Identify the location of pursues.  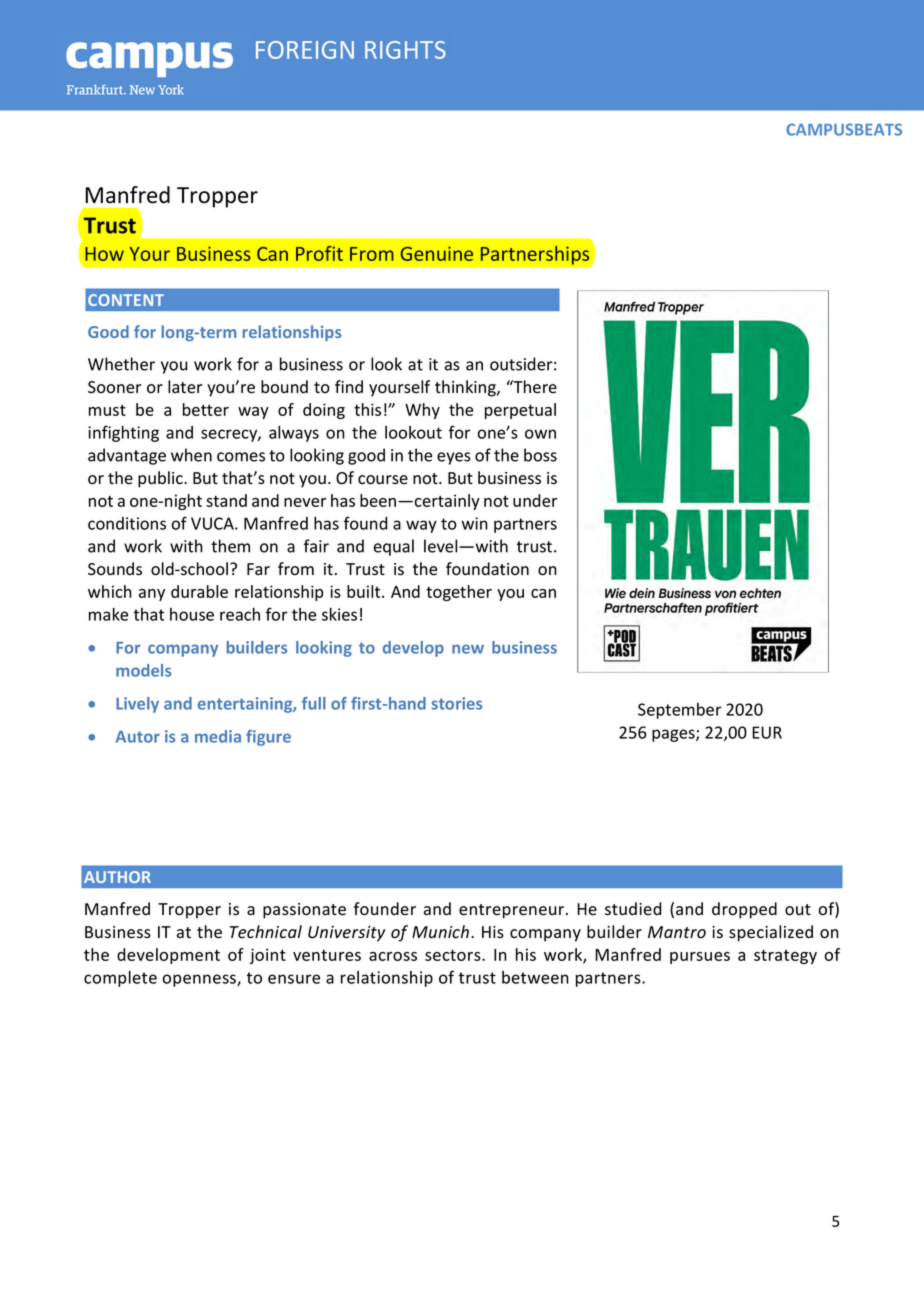
(700, 958).
